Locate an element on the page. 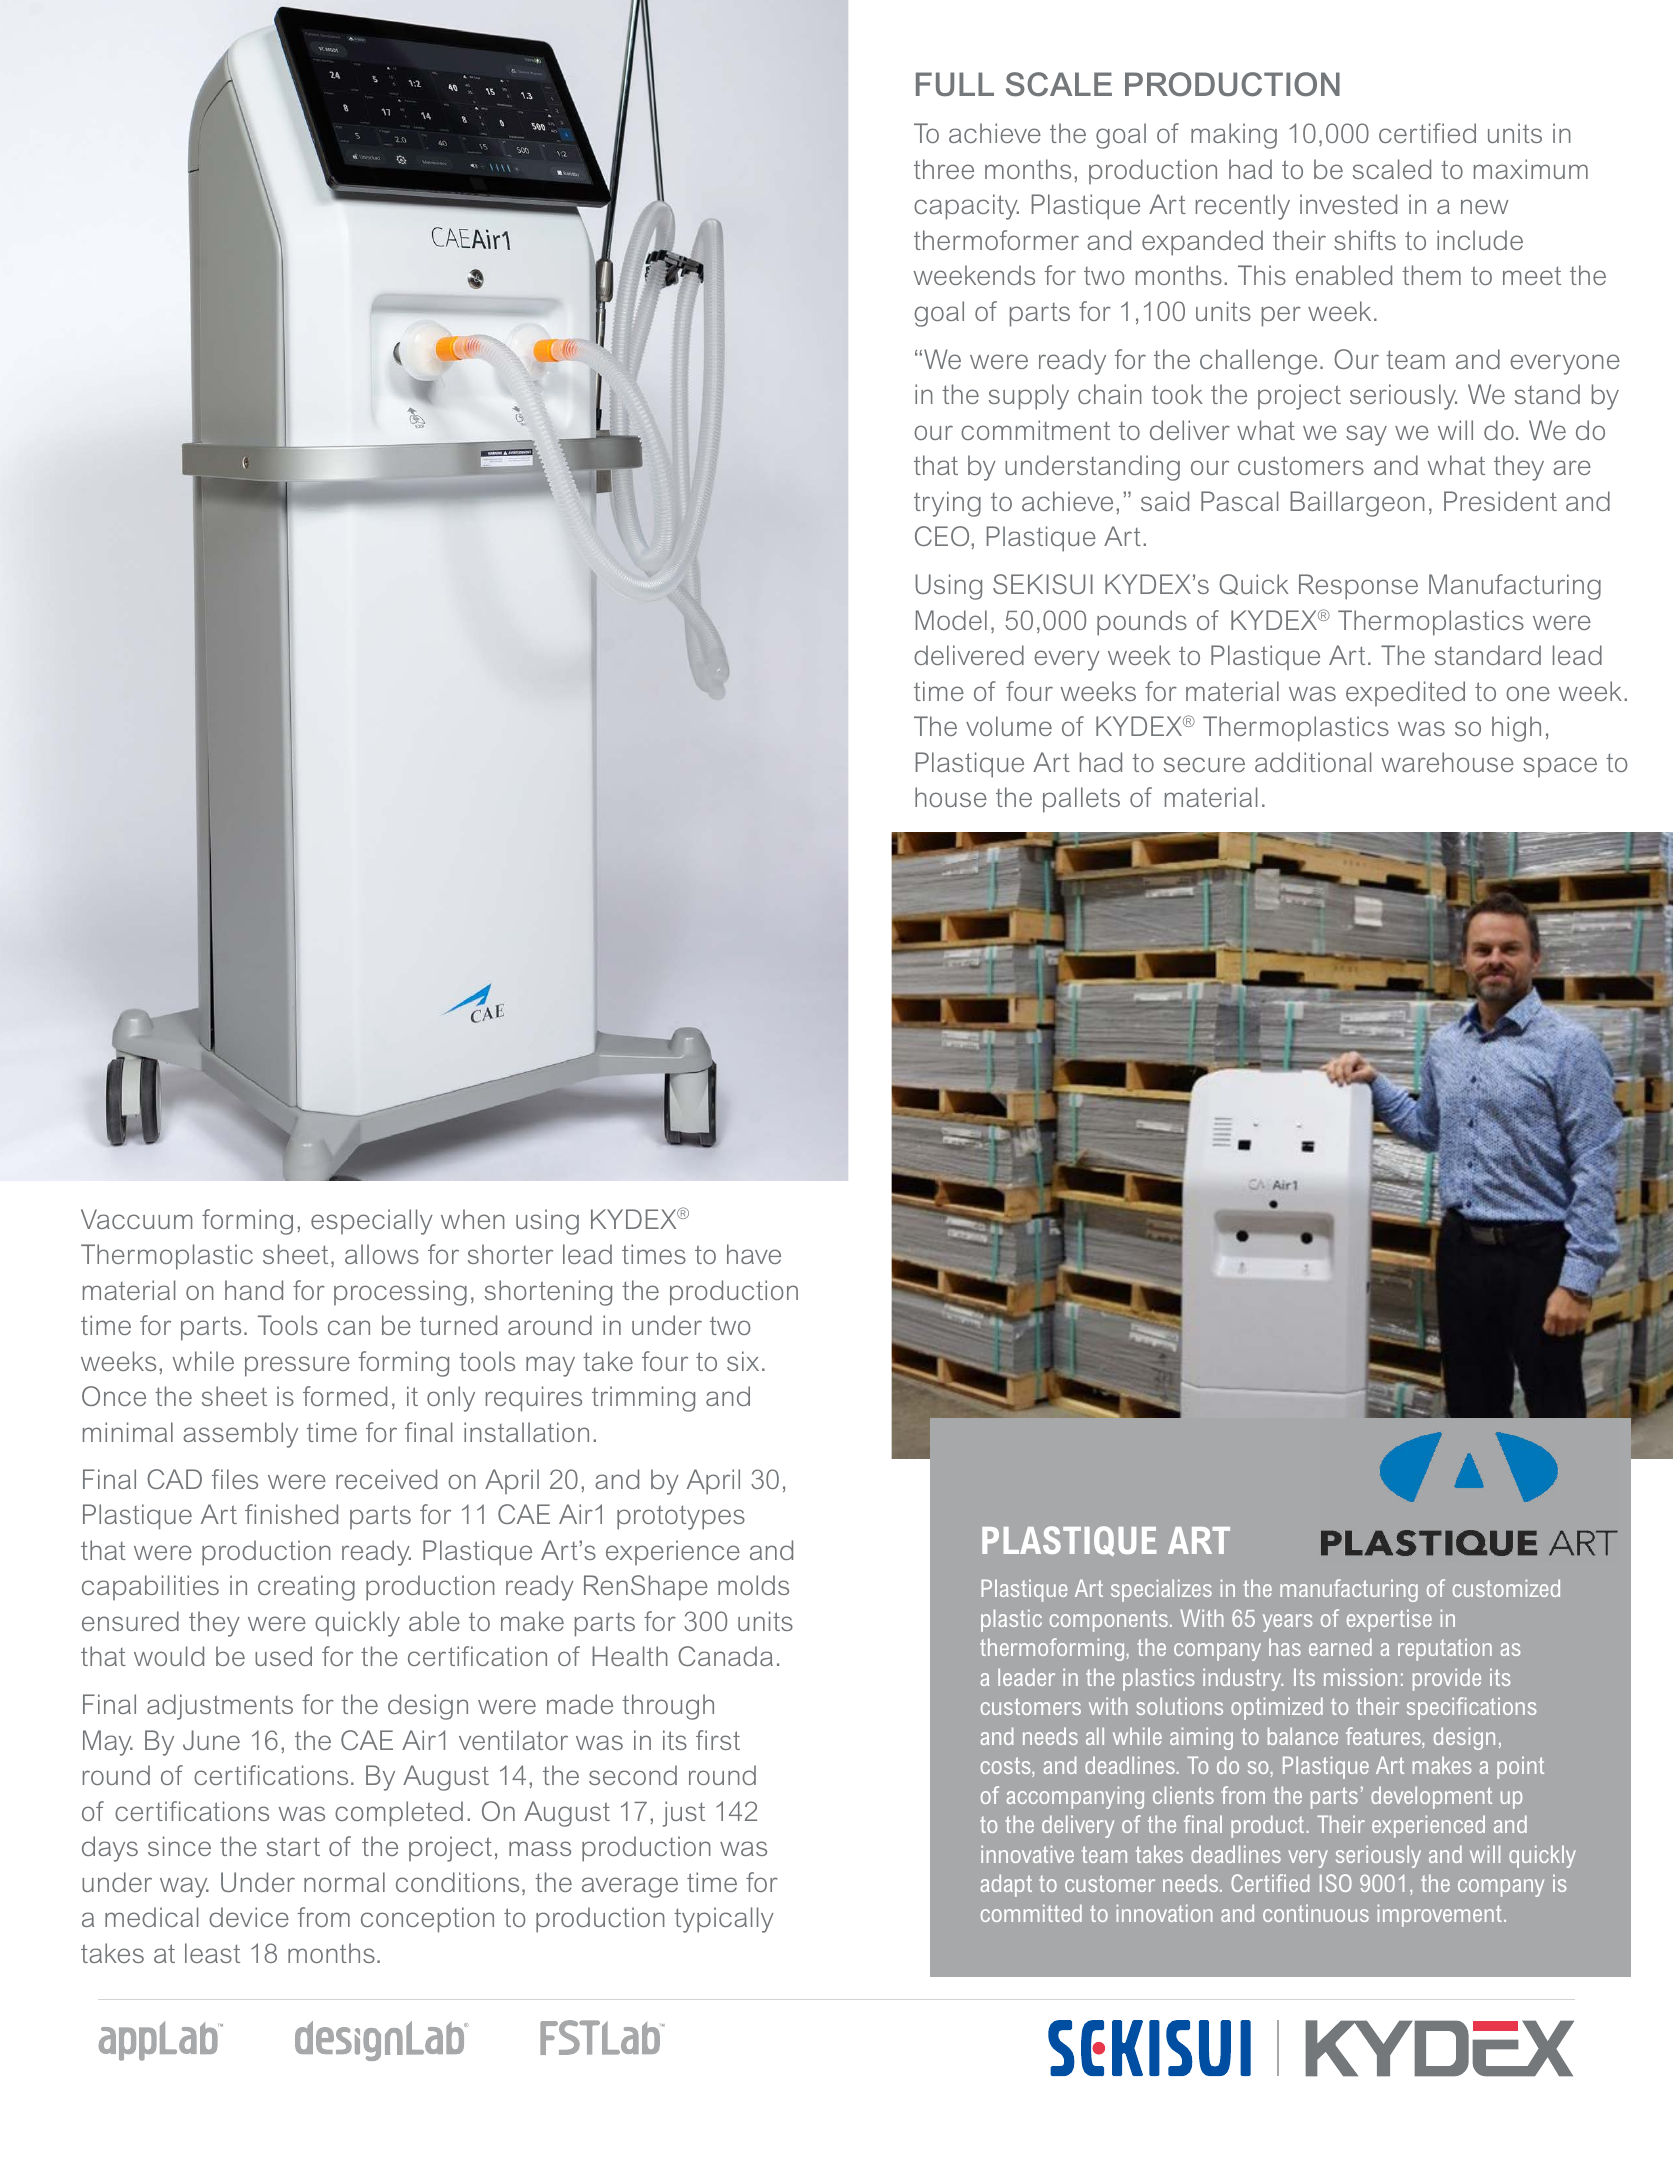  three is located at coordinates (944, 169).
